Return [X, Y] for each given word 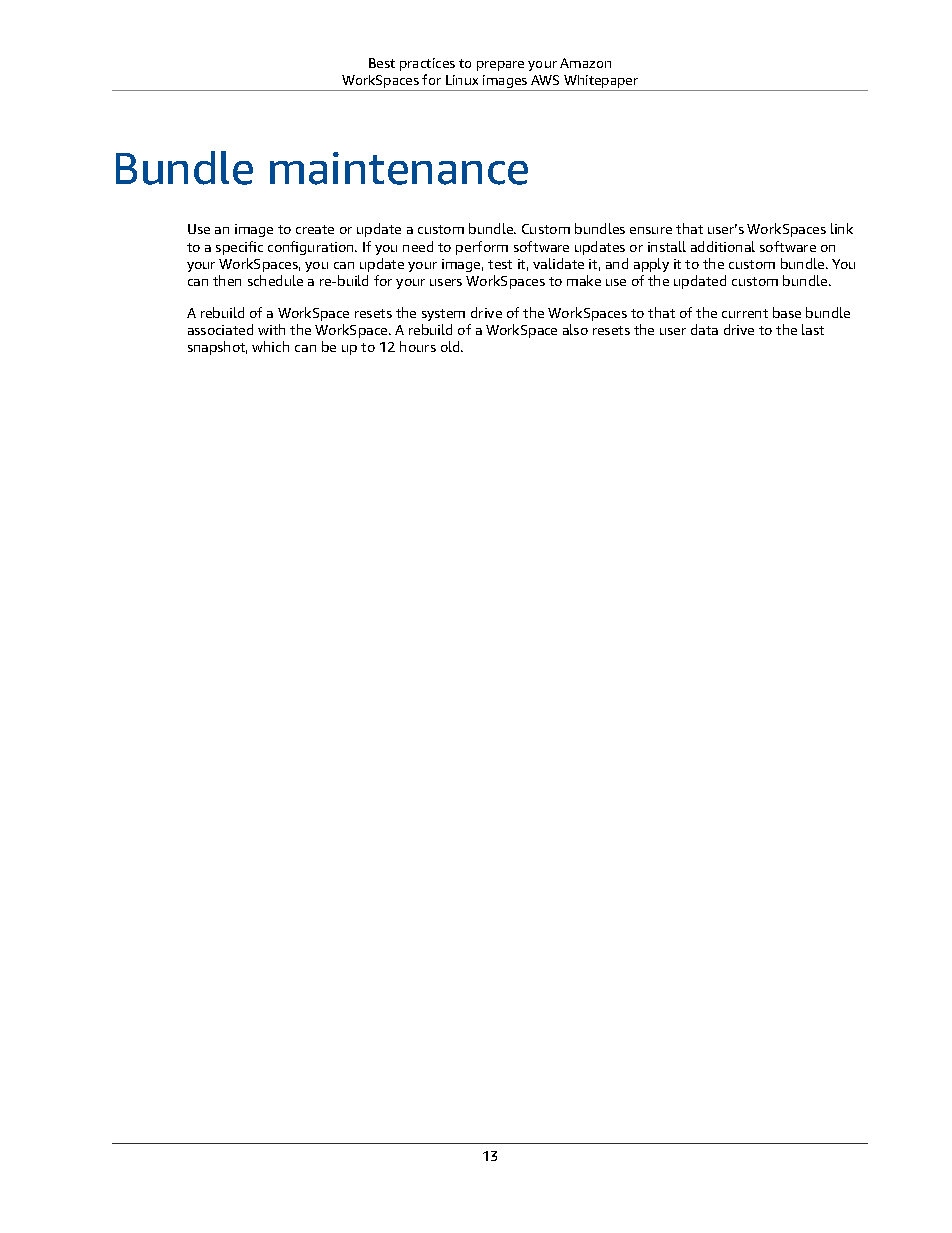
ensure [651, 230]
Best [382, 63]
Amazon [585, 63]
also [575, 329]
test [500, 264]
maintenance [399, 168]
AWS [545, 80]
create [315, 229]
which [270, 346]
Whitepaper [601, 81]
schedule [275, 280]
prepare [500, 66]
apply [651, 265]
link [842, 228]
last [813, 329]
